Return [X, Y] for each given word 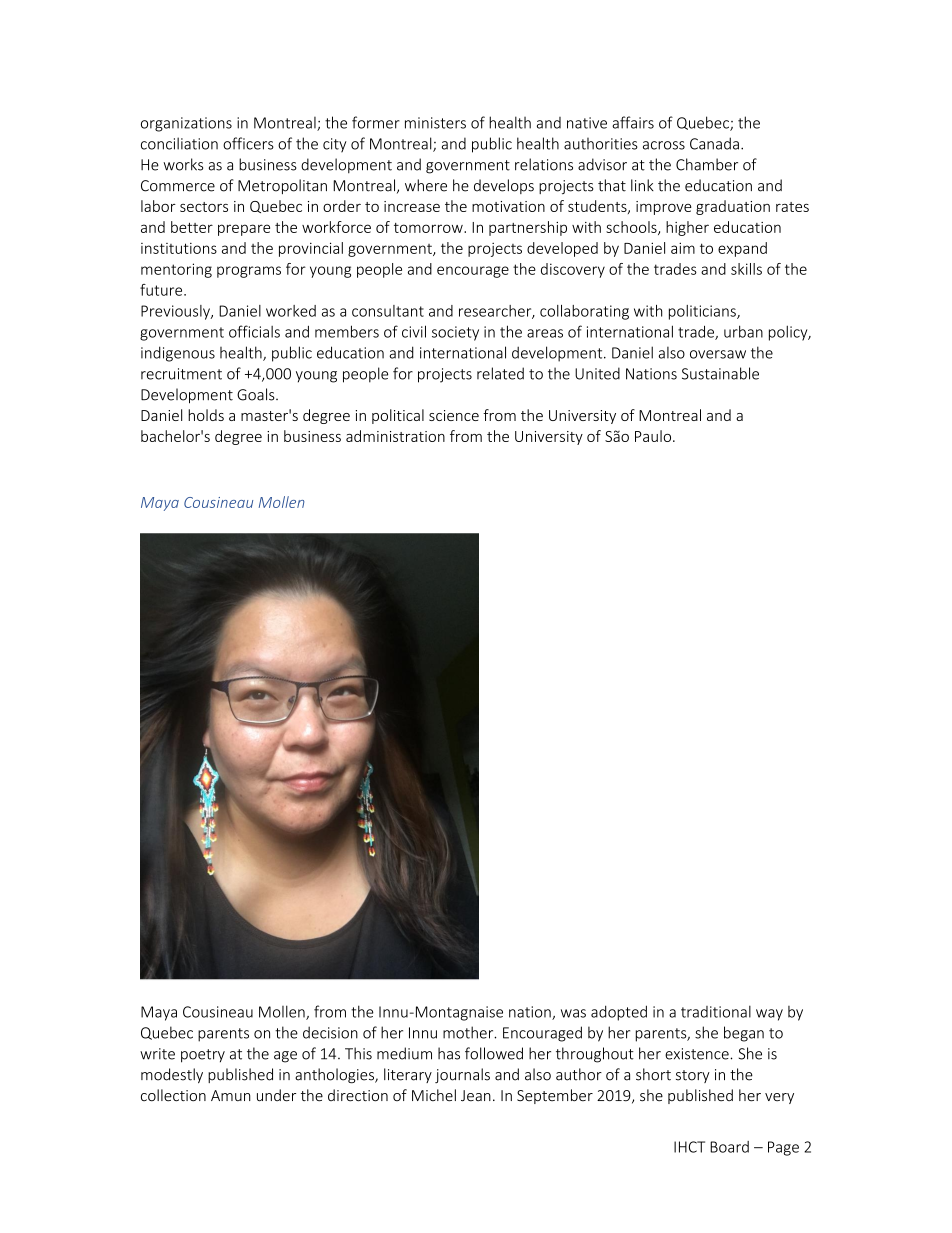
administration [395, 436]
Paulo [654, 436]
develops [504, 186]
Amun [231, 1095]
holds [206, 415]
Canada [714, 143]
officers [248, 143]
